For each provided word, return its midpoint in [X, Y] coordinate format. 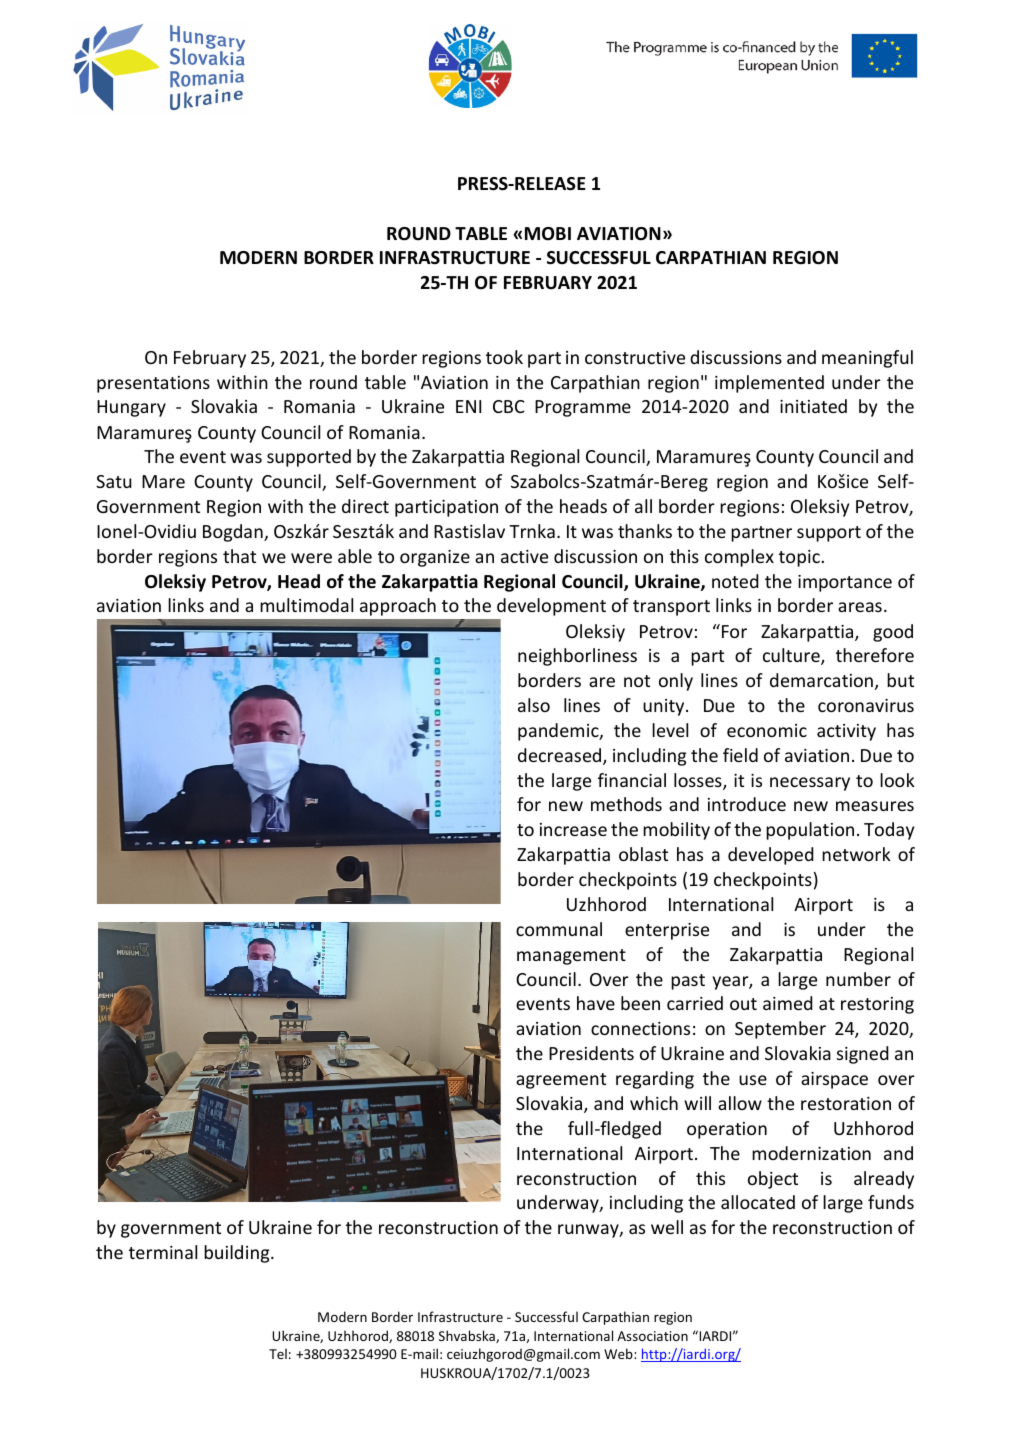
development [551, 607]
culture [792, 656]
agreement [561, 1081]
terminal [163, 1252]
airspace [834, 1080]
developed [771, 856]
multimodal [306, 605]
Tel [278, 1353]
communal [559, 929]
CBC [509, 406]
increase [573, 829]
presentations [153, 384]
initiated [813, 406]
